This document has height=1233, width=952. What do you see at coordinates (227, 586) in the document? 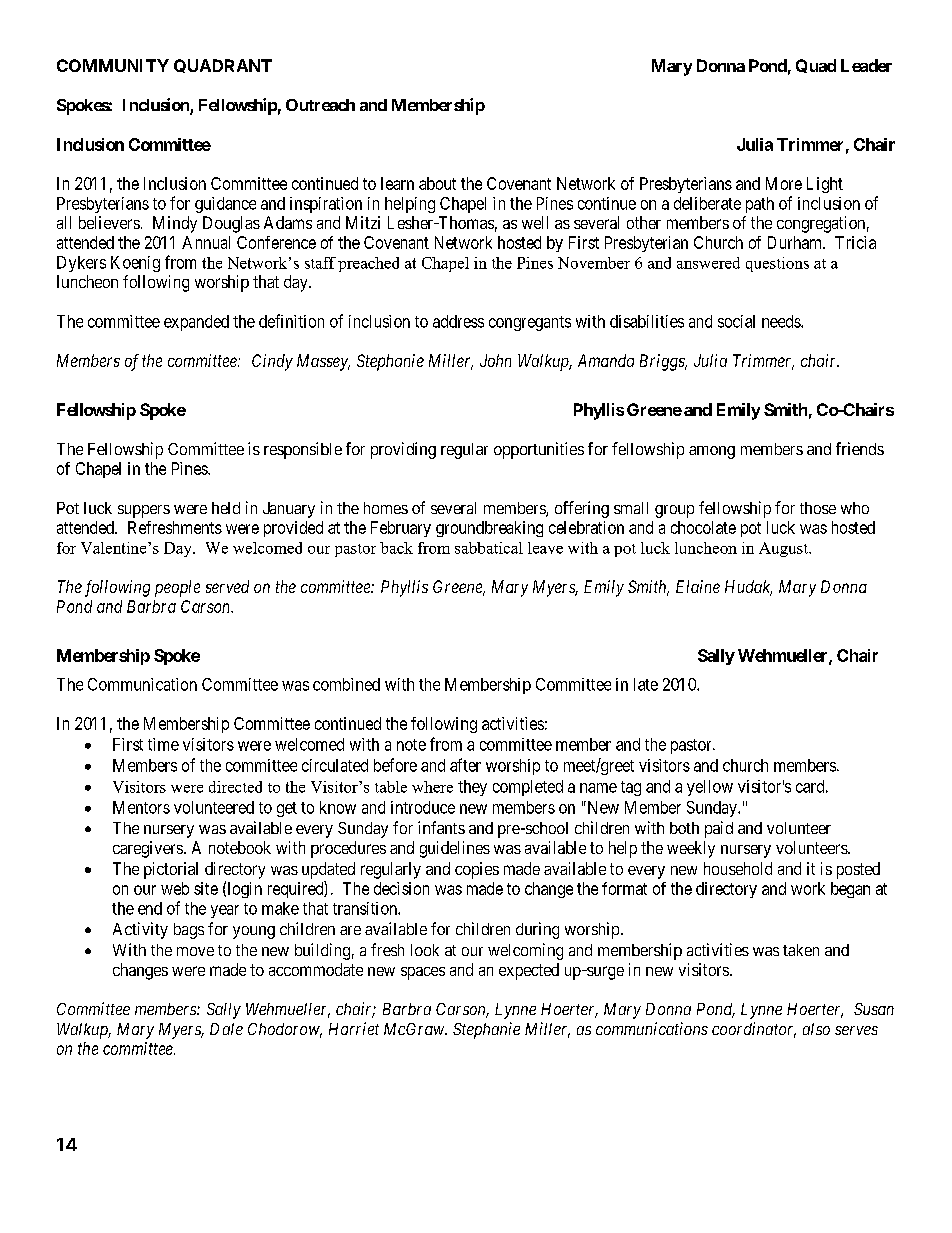
I see `served` at bounding box center [227, 586].
